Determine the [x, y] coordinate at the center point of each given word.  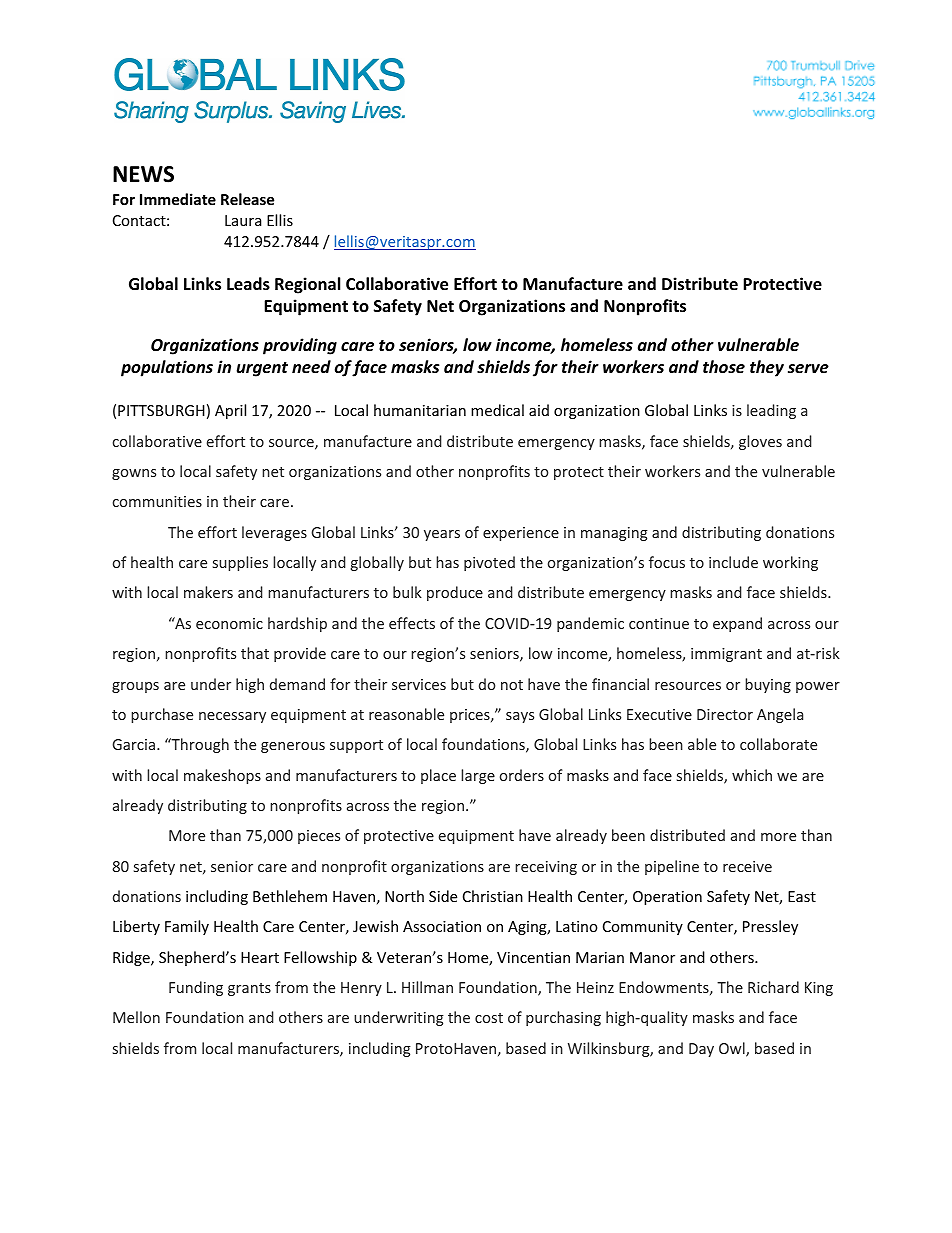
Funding [196, 988]
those [724, 366]
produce [455, 593]
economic [229, 623]
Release [247, 199]
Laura [243, 220]
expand [737, 624]
